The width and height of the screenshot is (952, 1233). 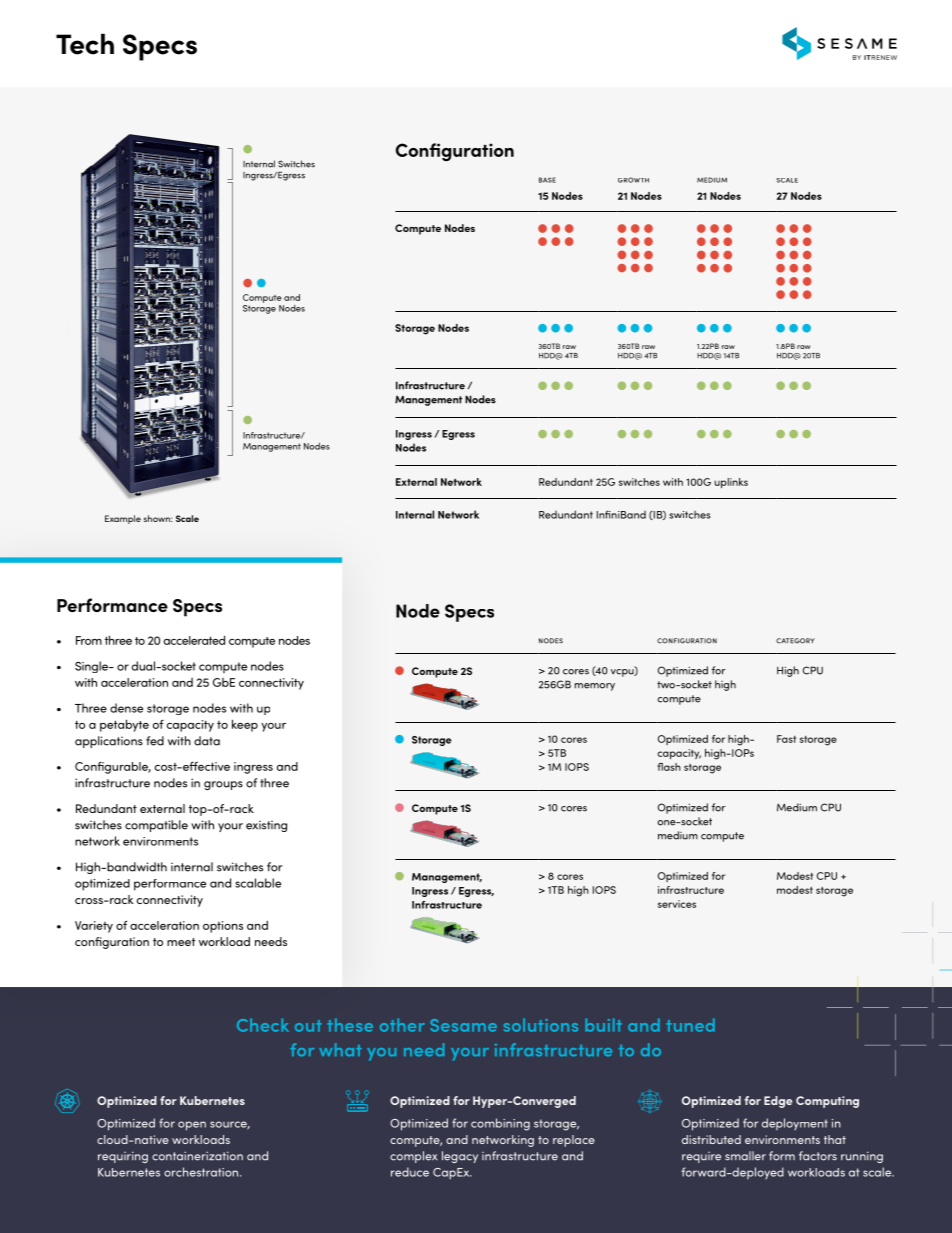 What do you see at coordinates (633, 180) in the screenshot?
I see `GROWTH` at bounding box center [633, 180].
